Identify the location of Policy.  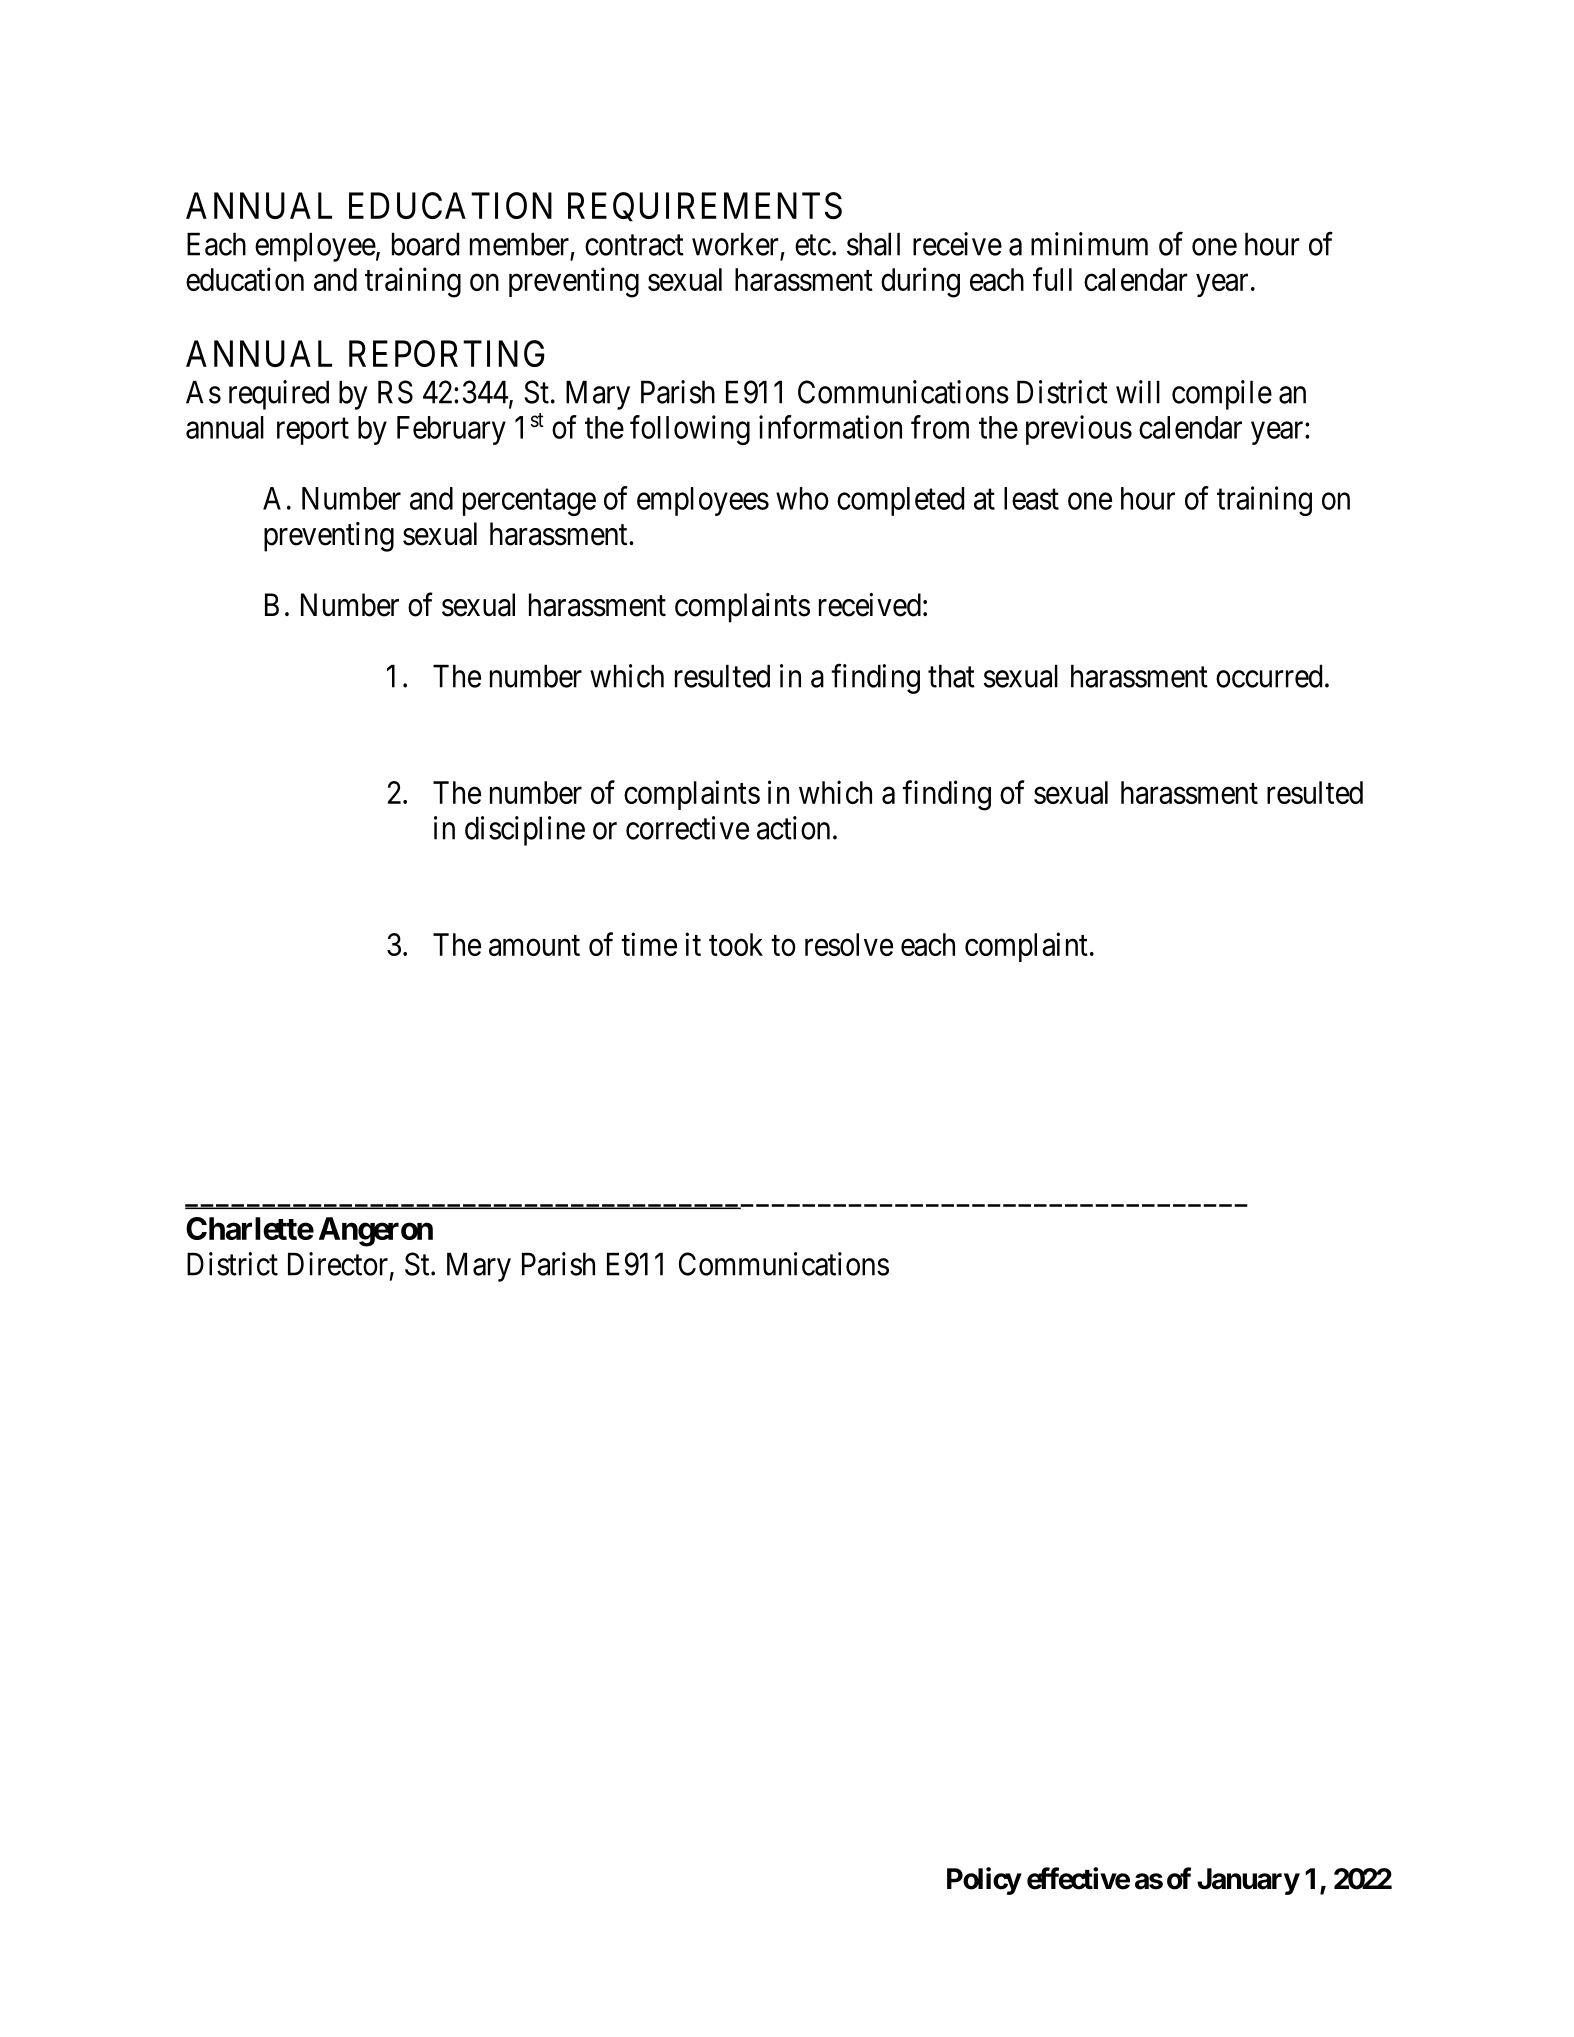
(984, 1881).
